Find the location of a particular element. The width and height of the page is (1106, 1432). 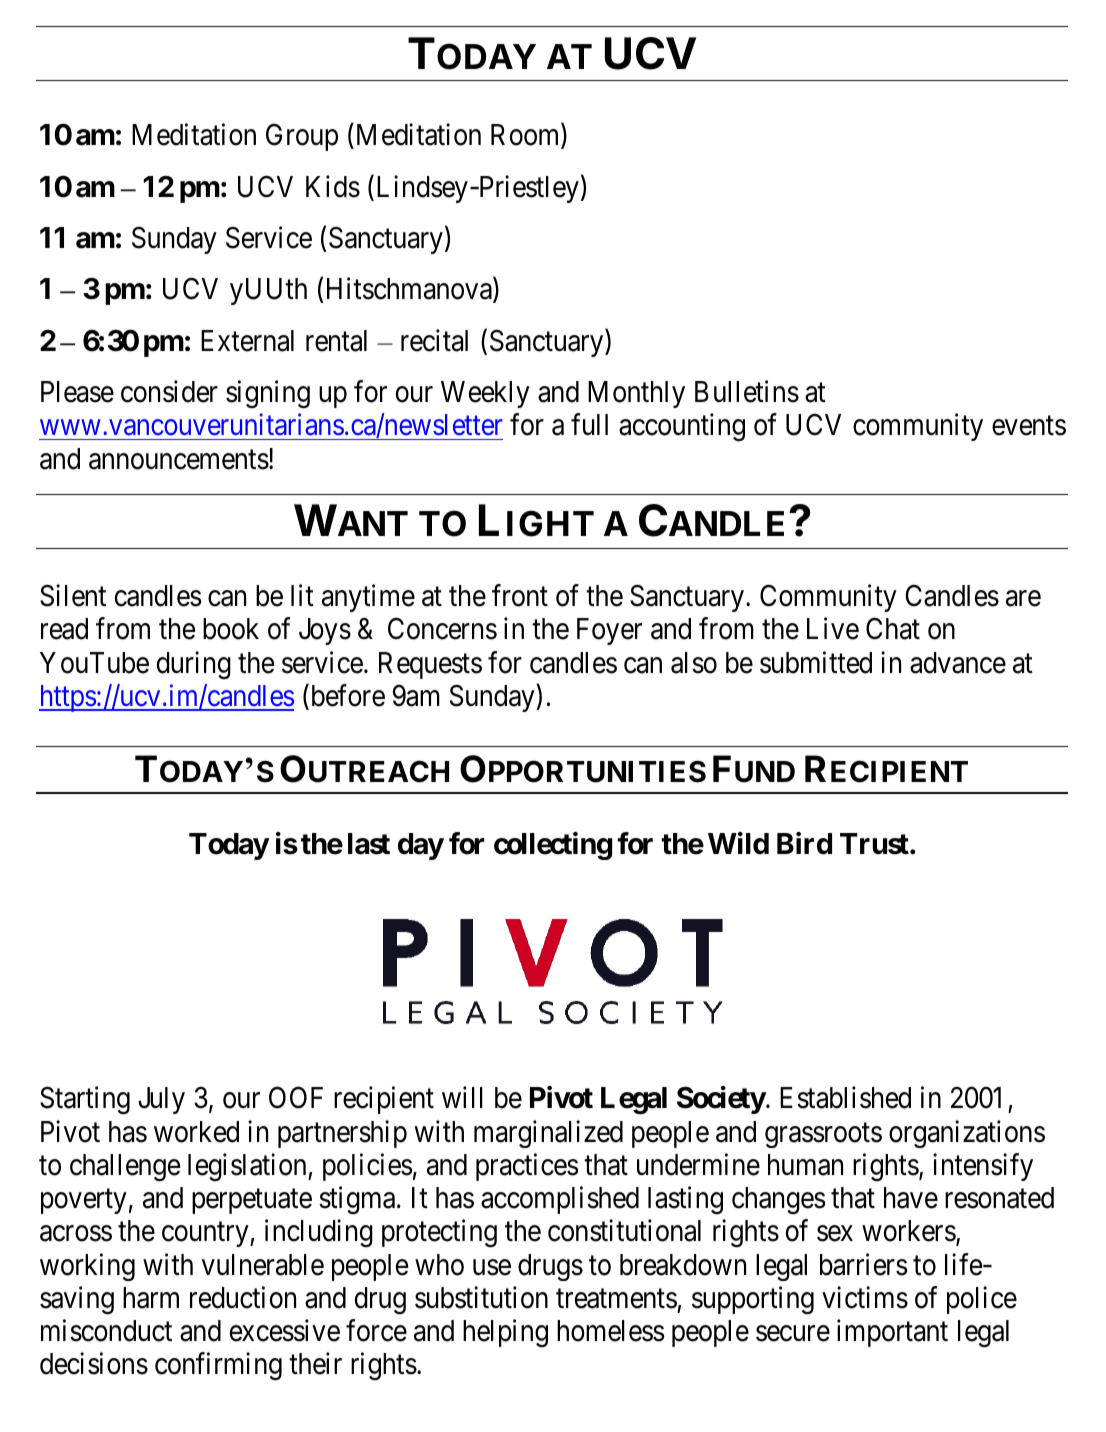

accounting is located at coordinates (682, 427).
